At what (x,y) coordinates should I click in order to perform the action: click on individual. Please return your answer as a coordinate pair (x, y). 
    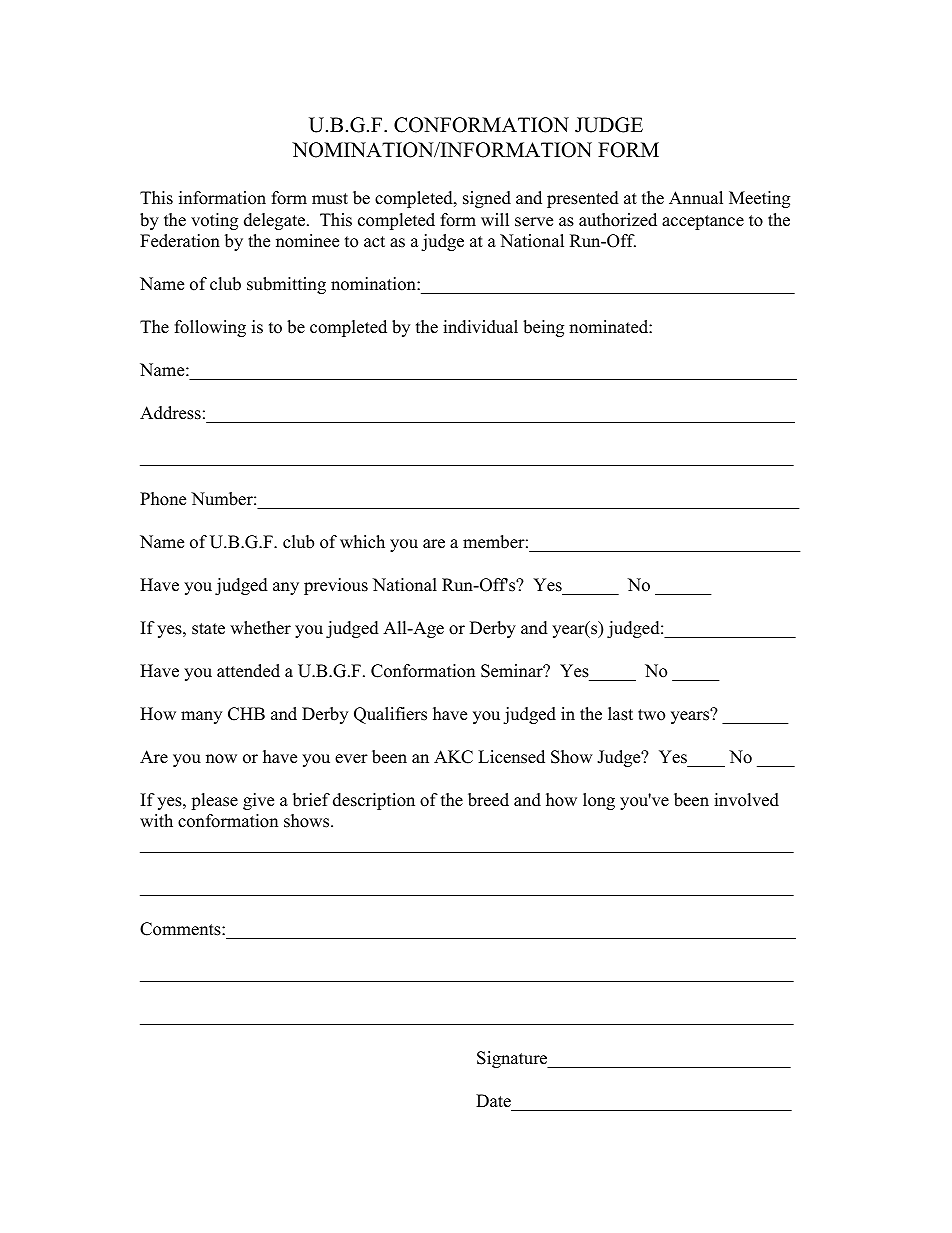
    Looking at the image, I should click on (480, 327).
